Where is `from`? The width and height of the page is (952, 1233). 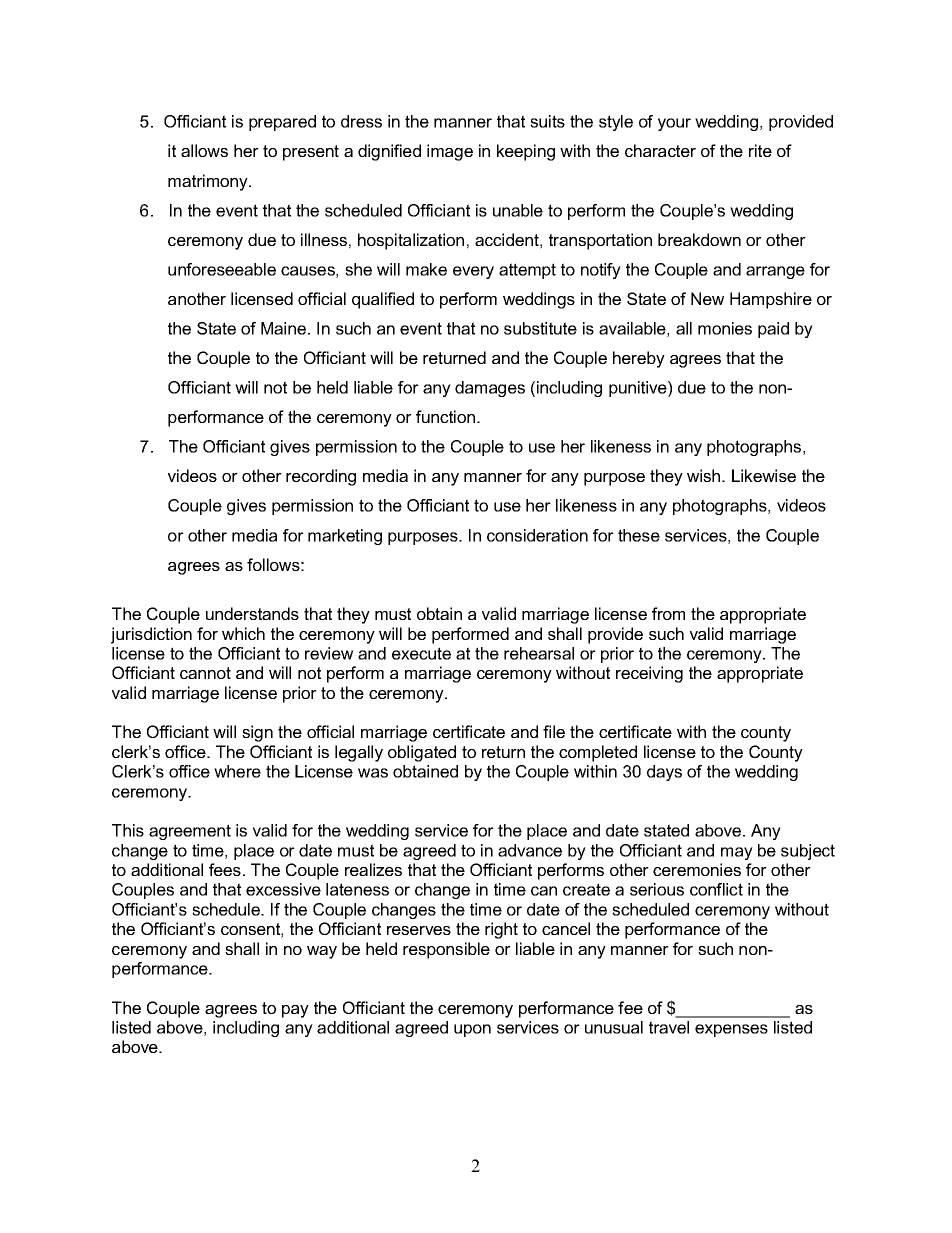
from is located at coordinates (668, 613).
